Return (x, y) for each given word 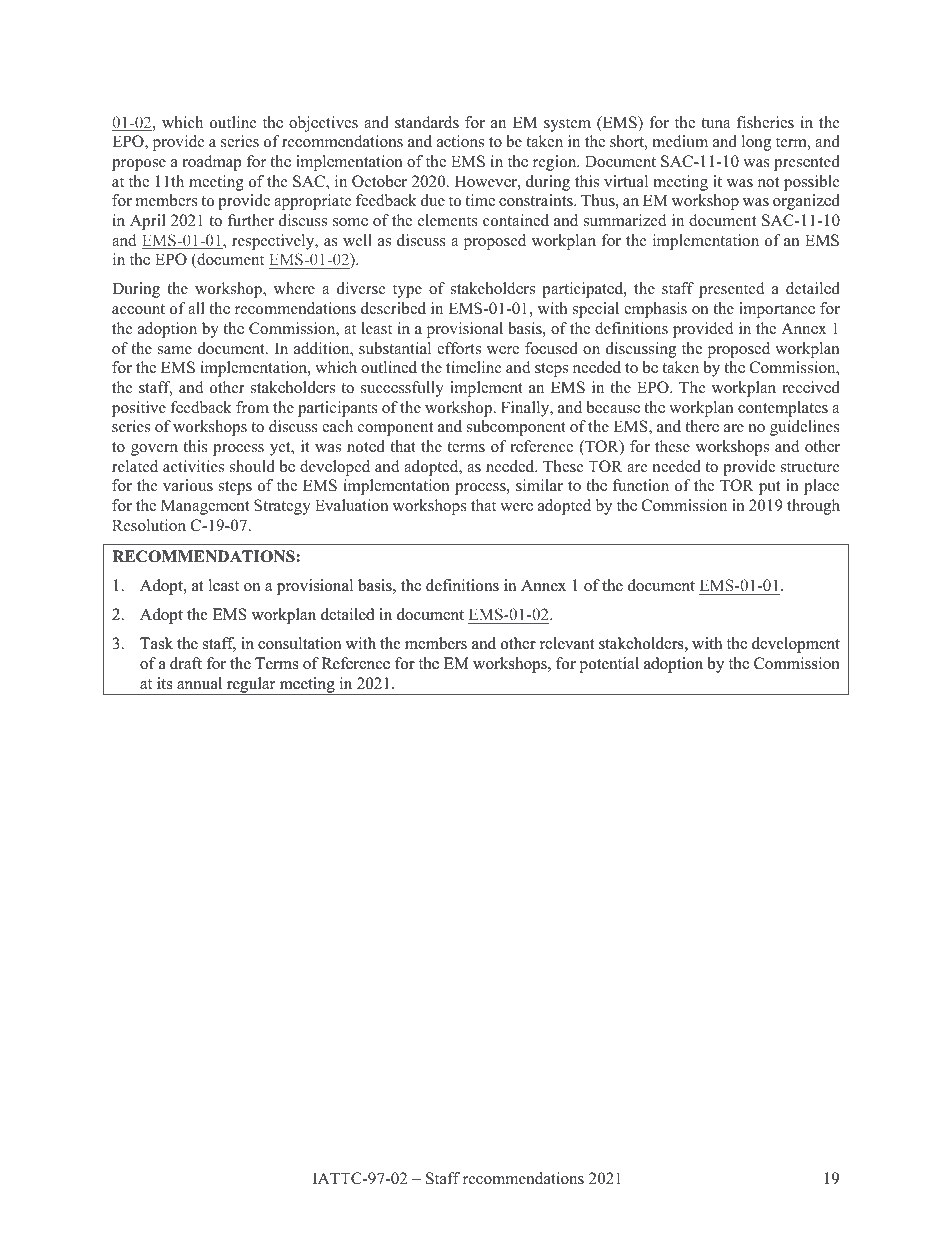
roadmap (211, 163)
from (252, 407)
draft (186, 663)
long (756, 143)
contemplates (783, 409)
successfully (402, 389)
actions (460, 141)
